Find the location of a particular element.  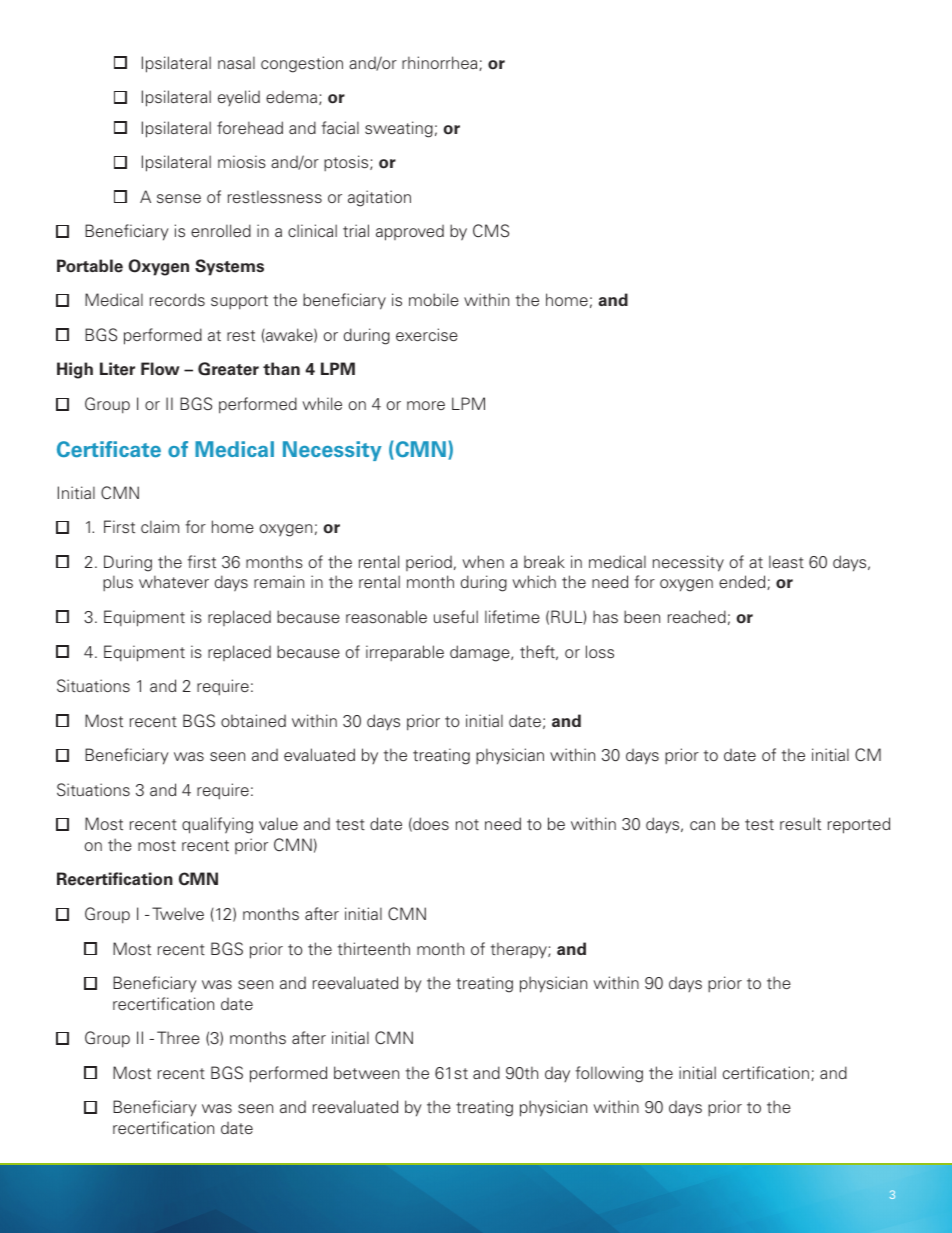

least is located at coordinates (786, 561).
